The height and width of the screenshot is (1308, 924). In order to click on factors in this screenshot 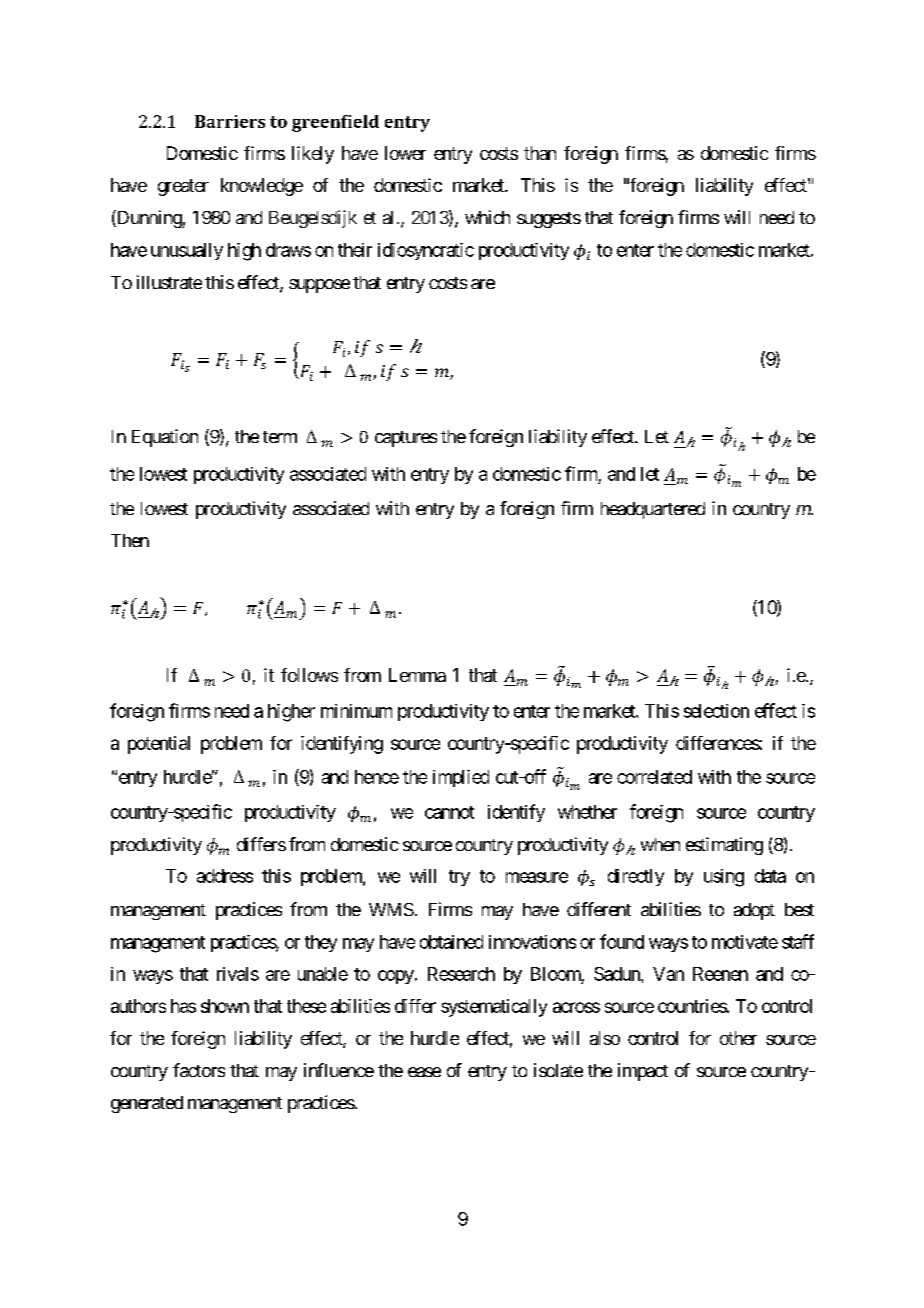, I will do `click(199, 1070)`.
